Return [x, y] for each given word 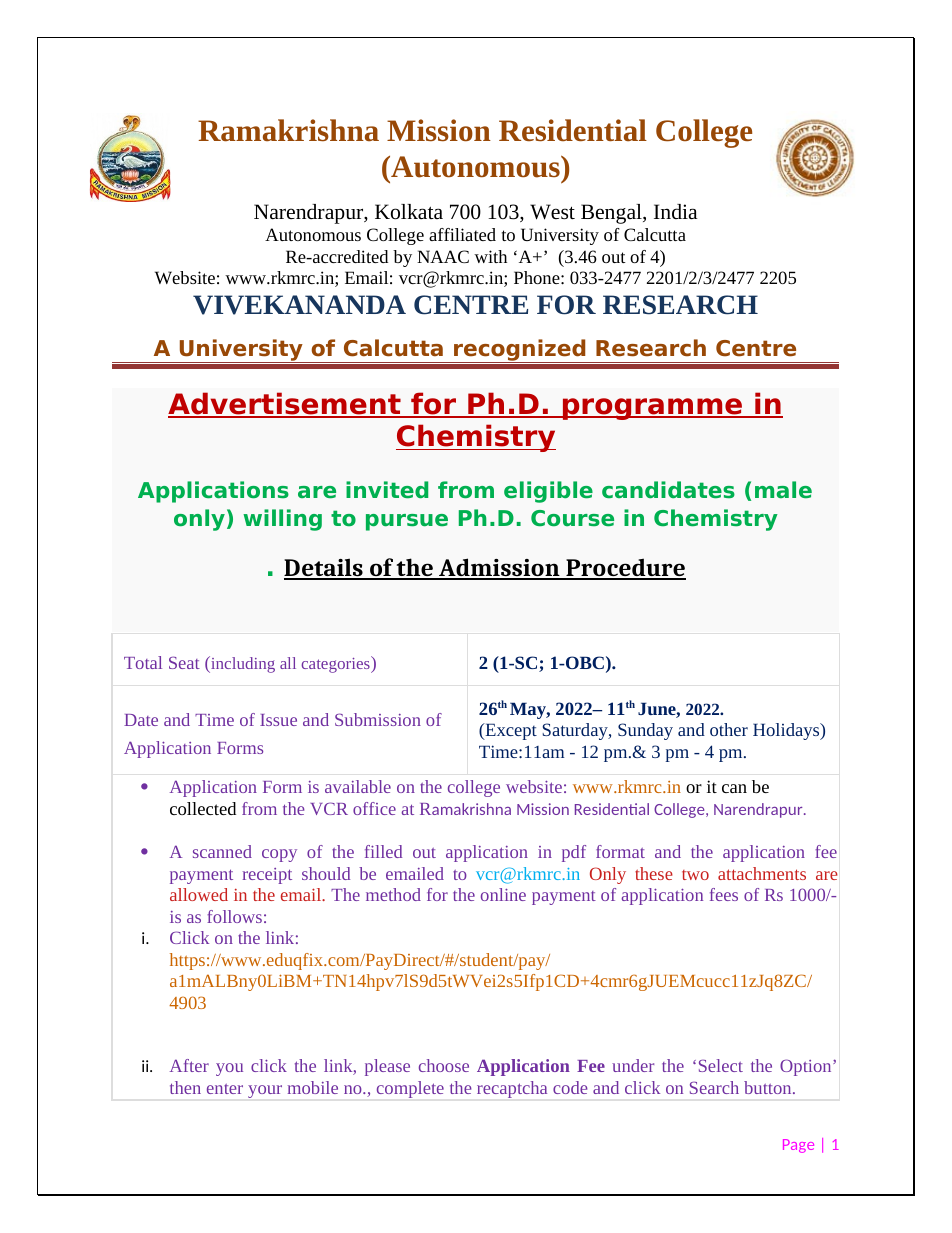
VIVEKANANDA [299, 305]
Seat [184, 662]
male [783, 490]
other [729, 729]
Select [721, 1065]
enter [225, 1089]
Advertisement [285, 404]
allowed [199, 894]
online [503, 894]
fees [724, 894]
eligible [548, 492]
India [676, 212]
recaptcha [512, 1089]
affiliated [462, 234]
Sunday [645, 731]
